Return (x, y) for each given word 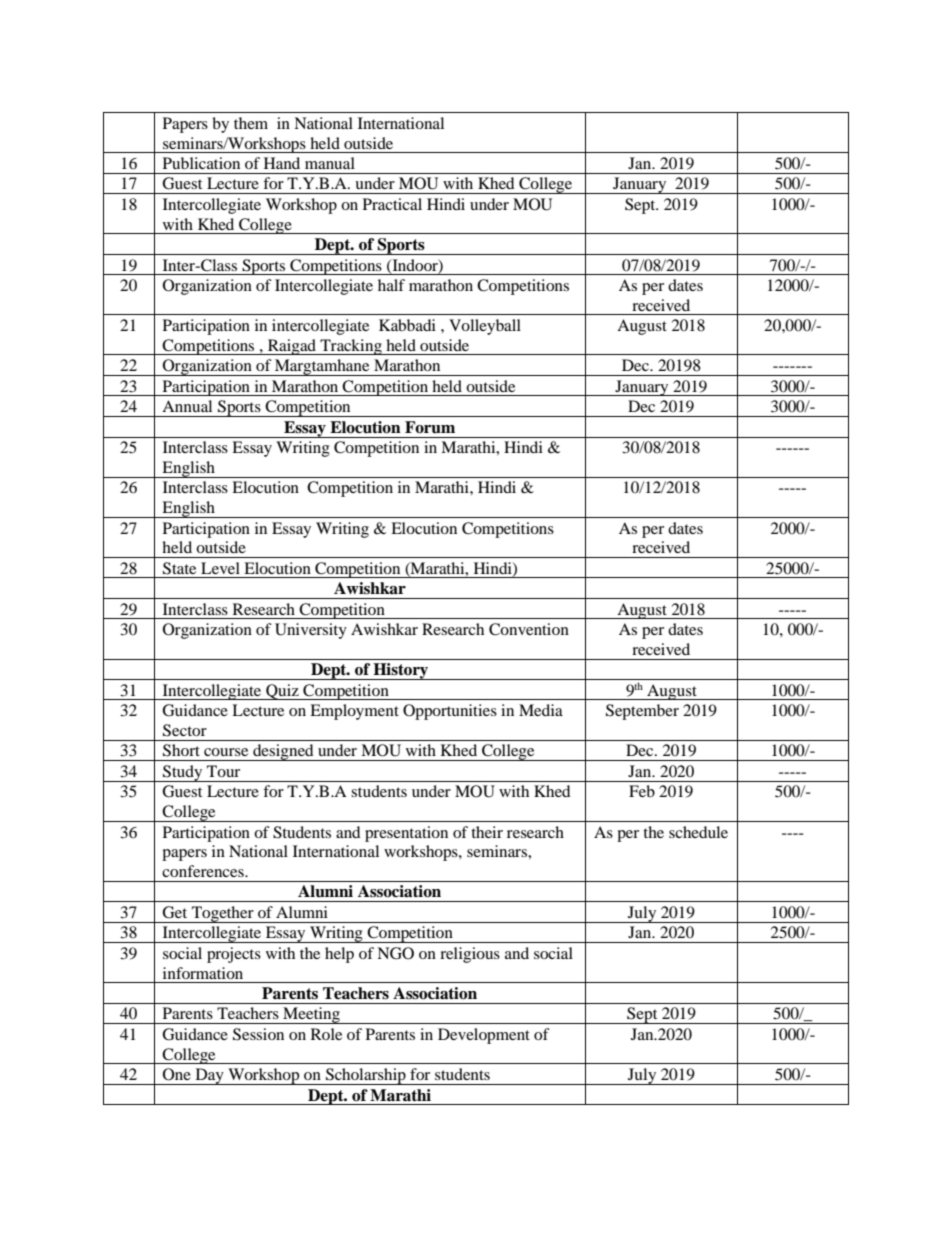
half (391, 285)
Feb (642, 791)
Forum (430, 427)
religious (470, 955)
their (487, 832)
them (251, 123)
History (401, 671)
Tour (223, 771)
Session (258, 1034)
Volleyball (485, 327)
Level (220, 568)
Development (484, 1036)
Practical (392, 204)
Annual (187, 406)
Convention (529, 629)
